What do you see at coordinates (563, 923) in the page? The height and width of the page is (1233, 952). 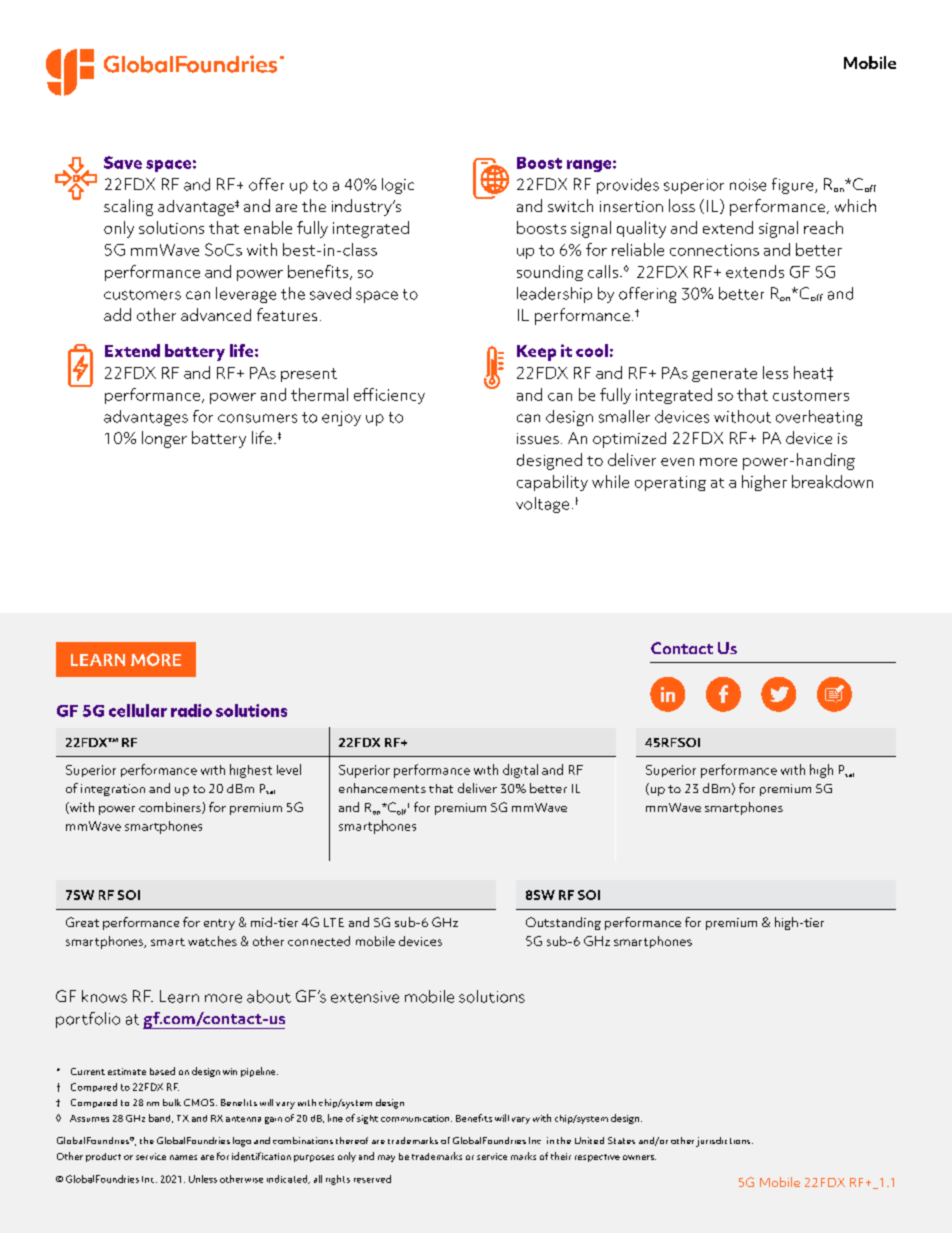 I see `Outstanding` at bounding box center [563, 923].
